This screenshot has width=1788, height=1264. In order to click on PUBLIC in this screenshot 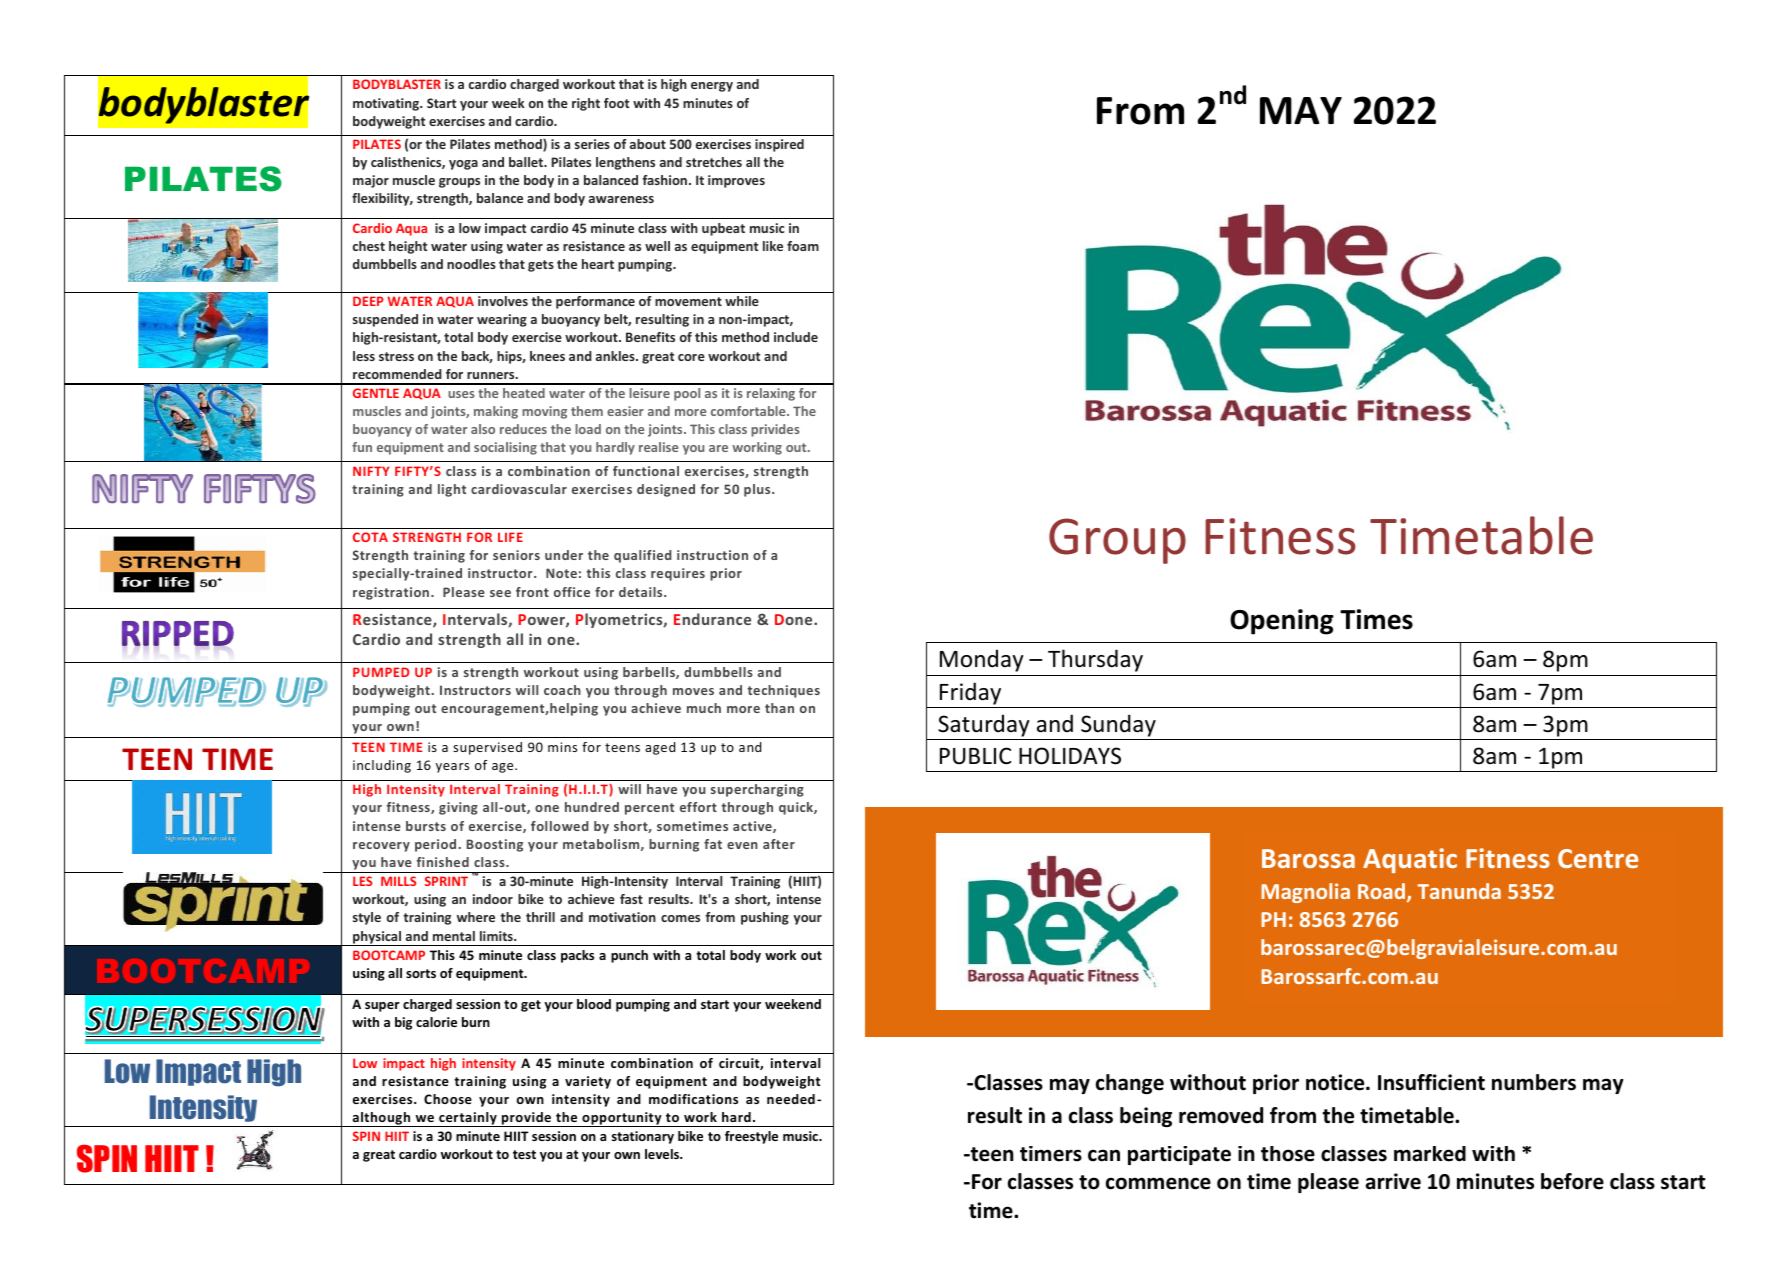, I will do `click(975, 756)`.
